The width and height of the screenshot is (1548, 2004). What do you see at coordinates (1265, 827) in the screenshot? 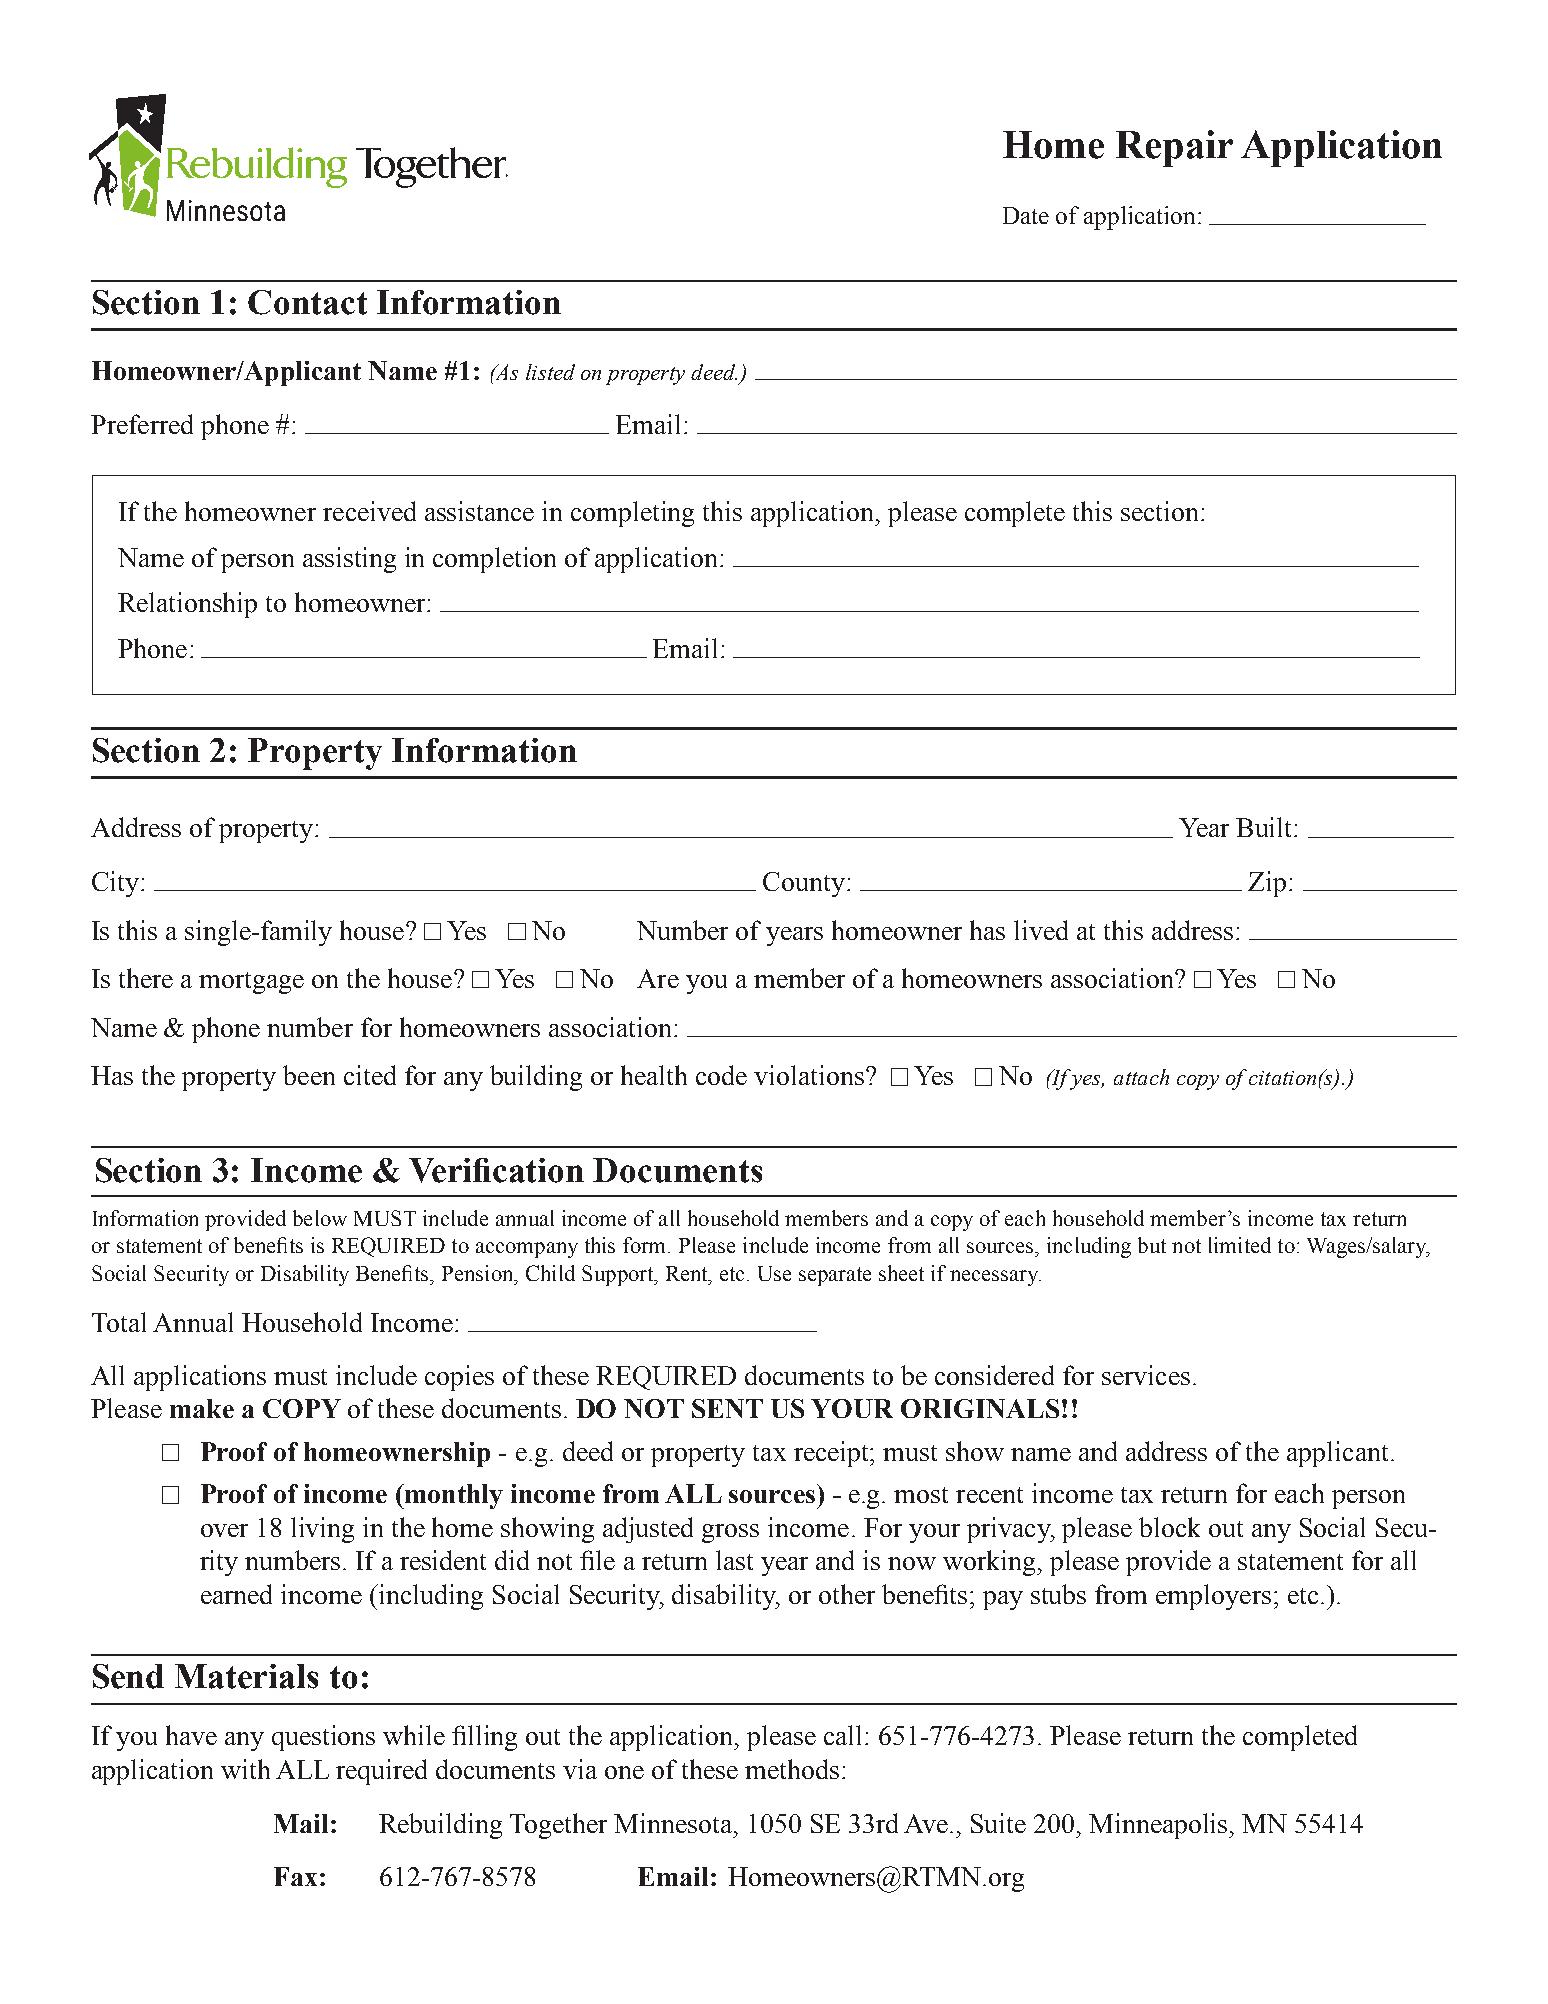
I see `Built` at bounding box center [1265, 827].
